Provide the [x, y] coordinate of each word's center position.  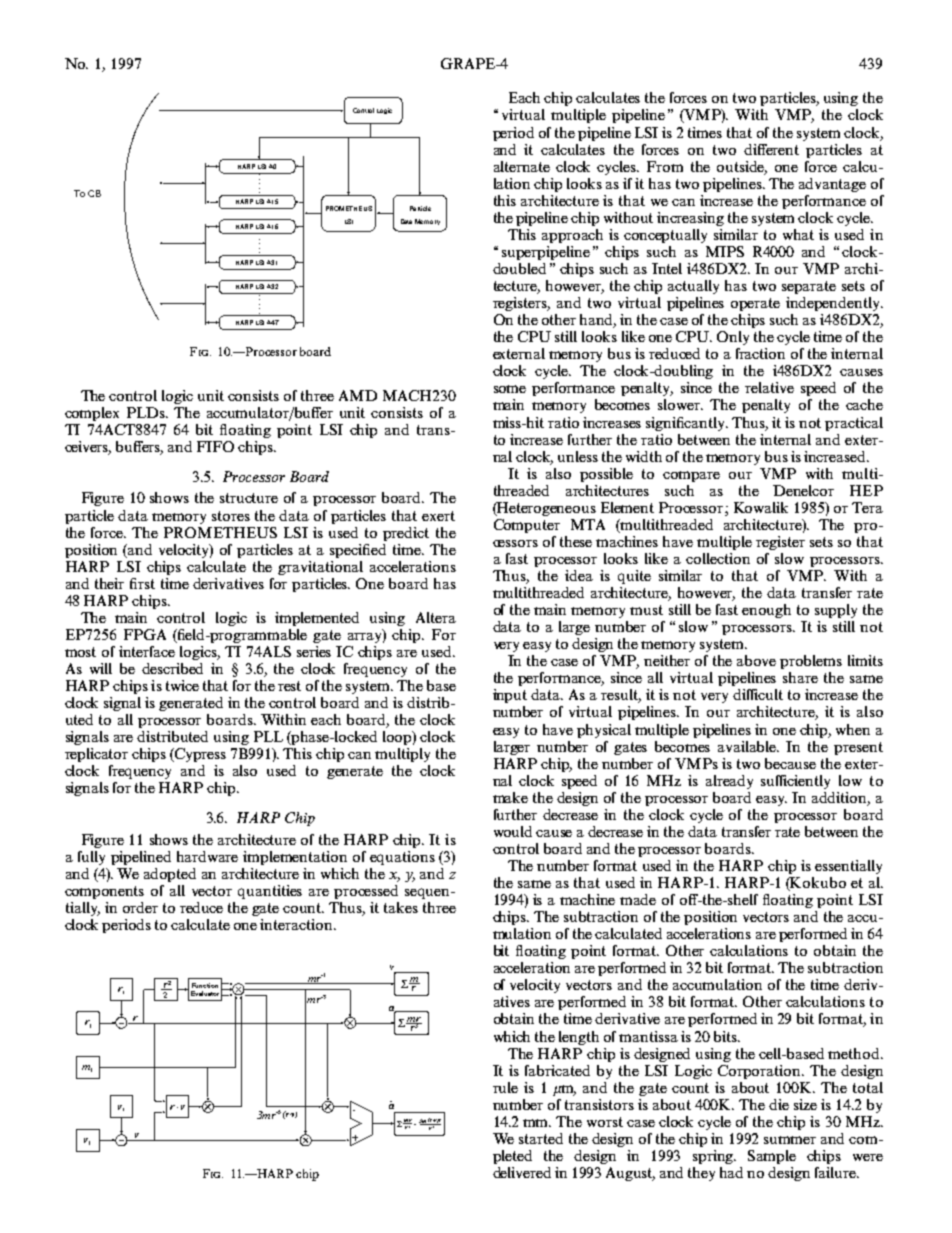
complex [92, 414]
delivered [522, 1172]
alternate [522, 166]
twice [182, 685]
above [756, 660]
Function [205, 985]
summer [790, 1140]
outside [742, 167]
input [510, 696]
